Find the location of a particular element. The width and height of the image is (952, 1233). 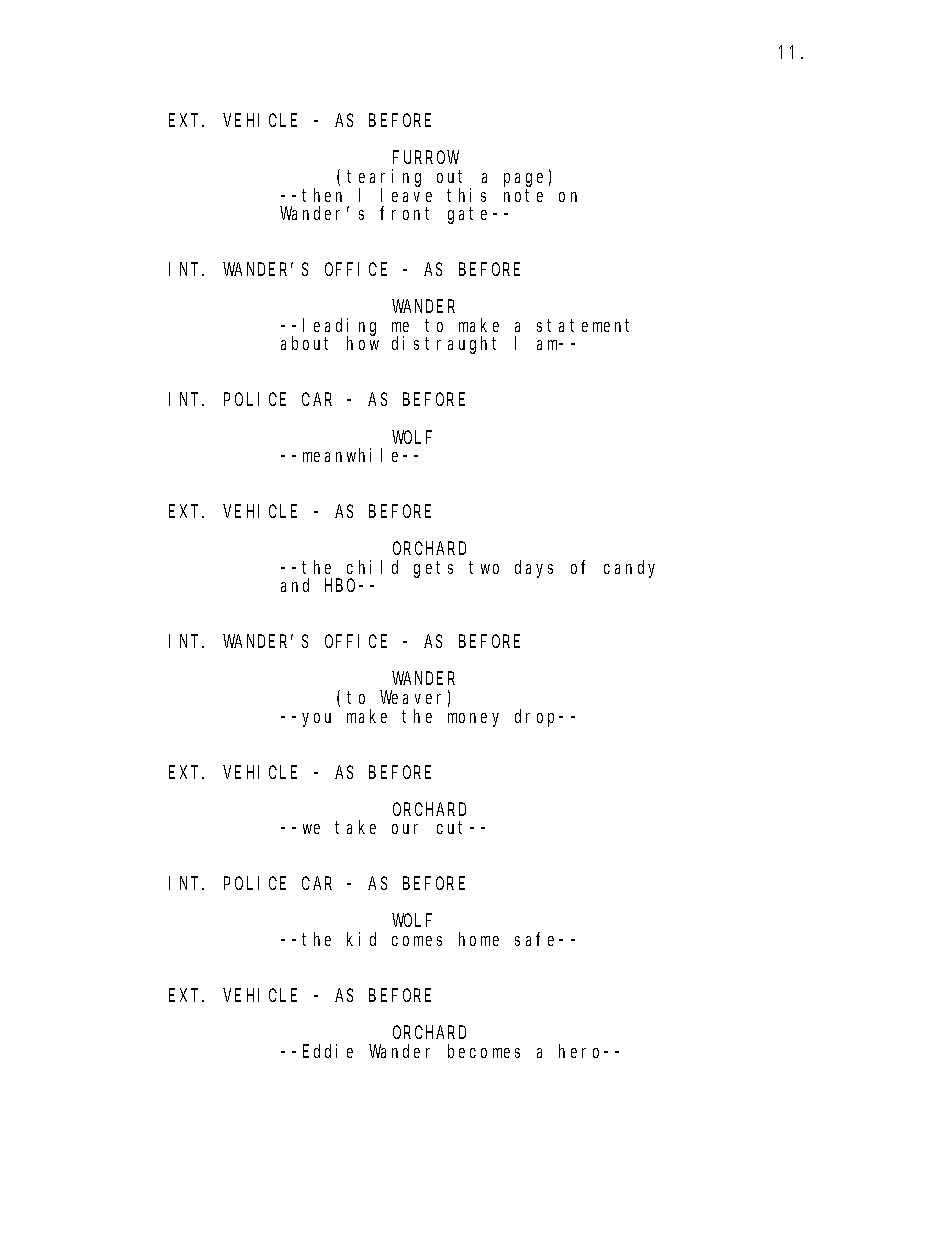

FURROW is located at coordinates (426, 158).
